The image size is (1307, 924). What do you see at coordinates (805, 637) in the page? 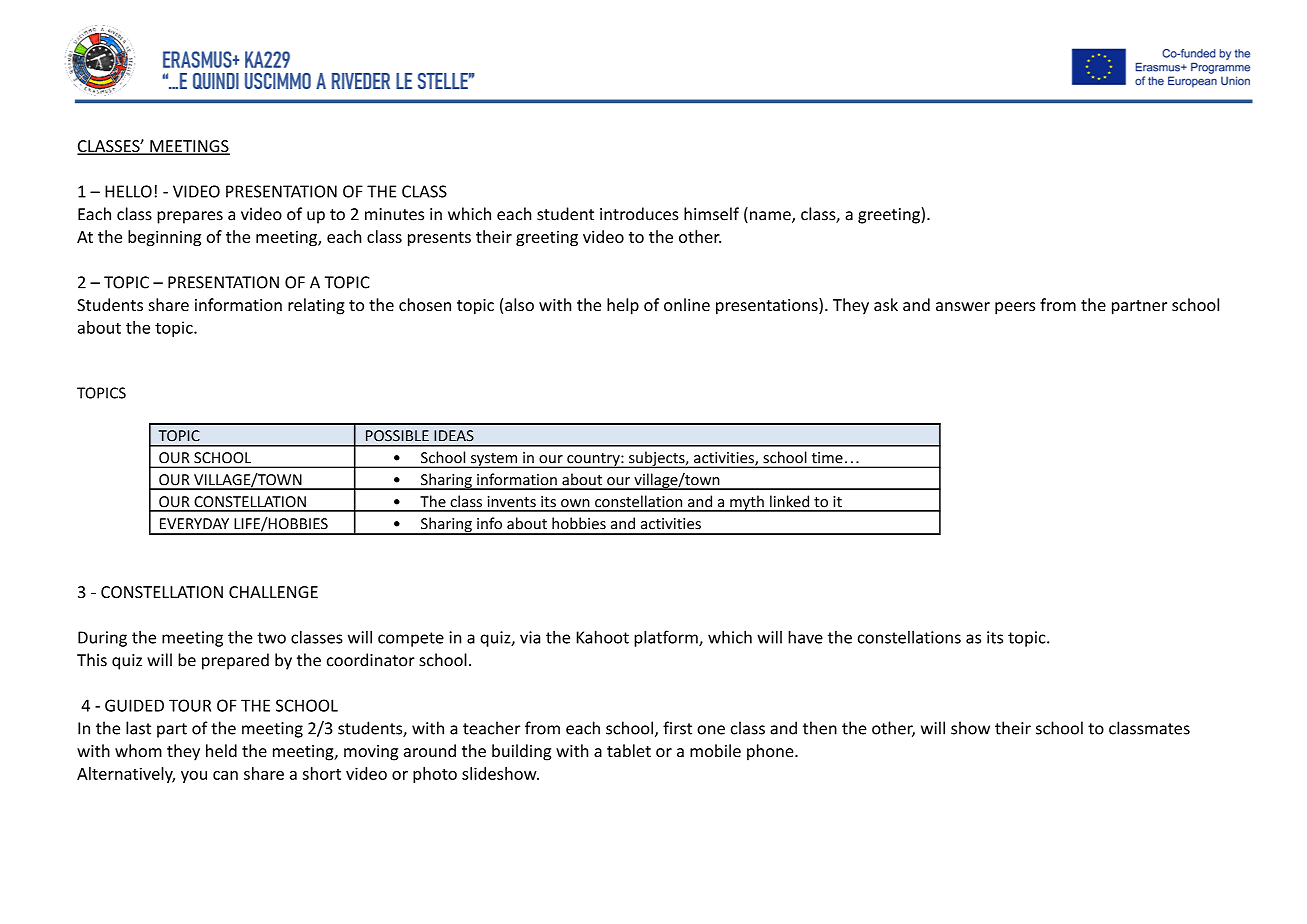
I see `have` at bounding box center [805, 637].
